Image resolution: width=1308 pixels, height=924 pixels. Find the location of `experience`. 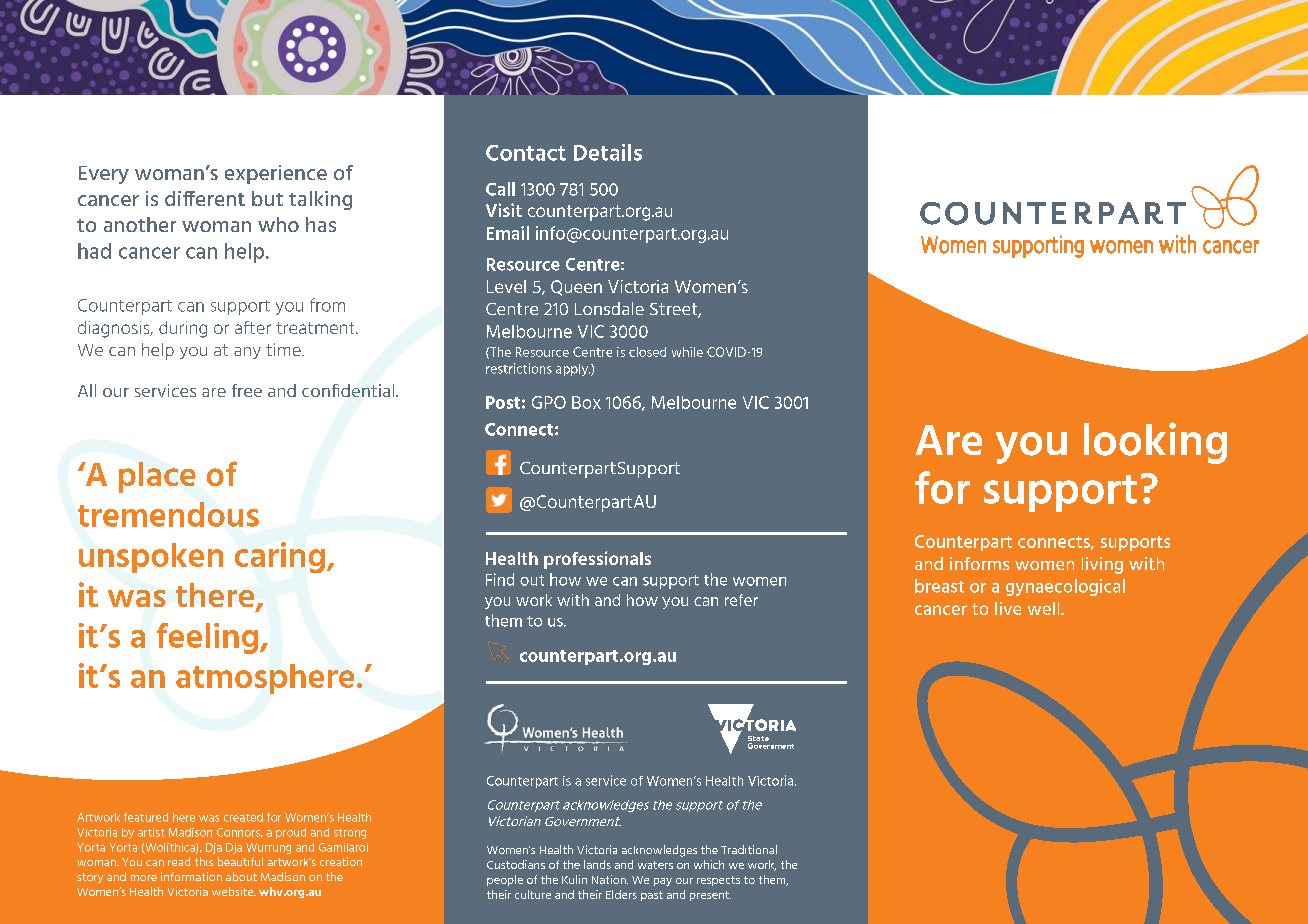

experience is located at coordinates (276, 174).
